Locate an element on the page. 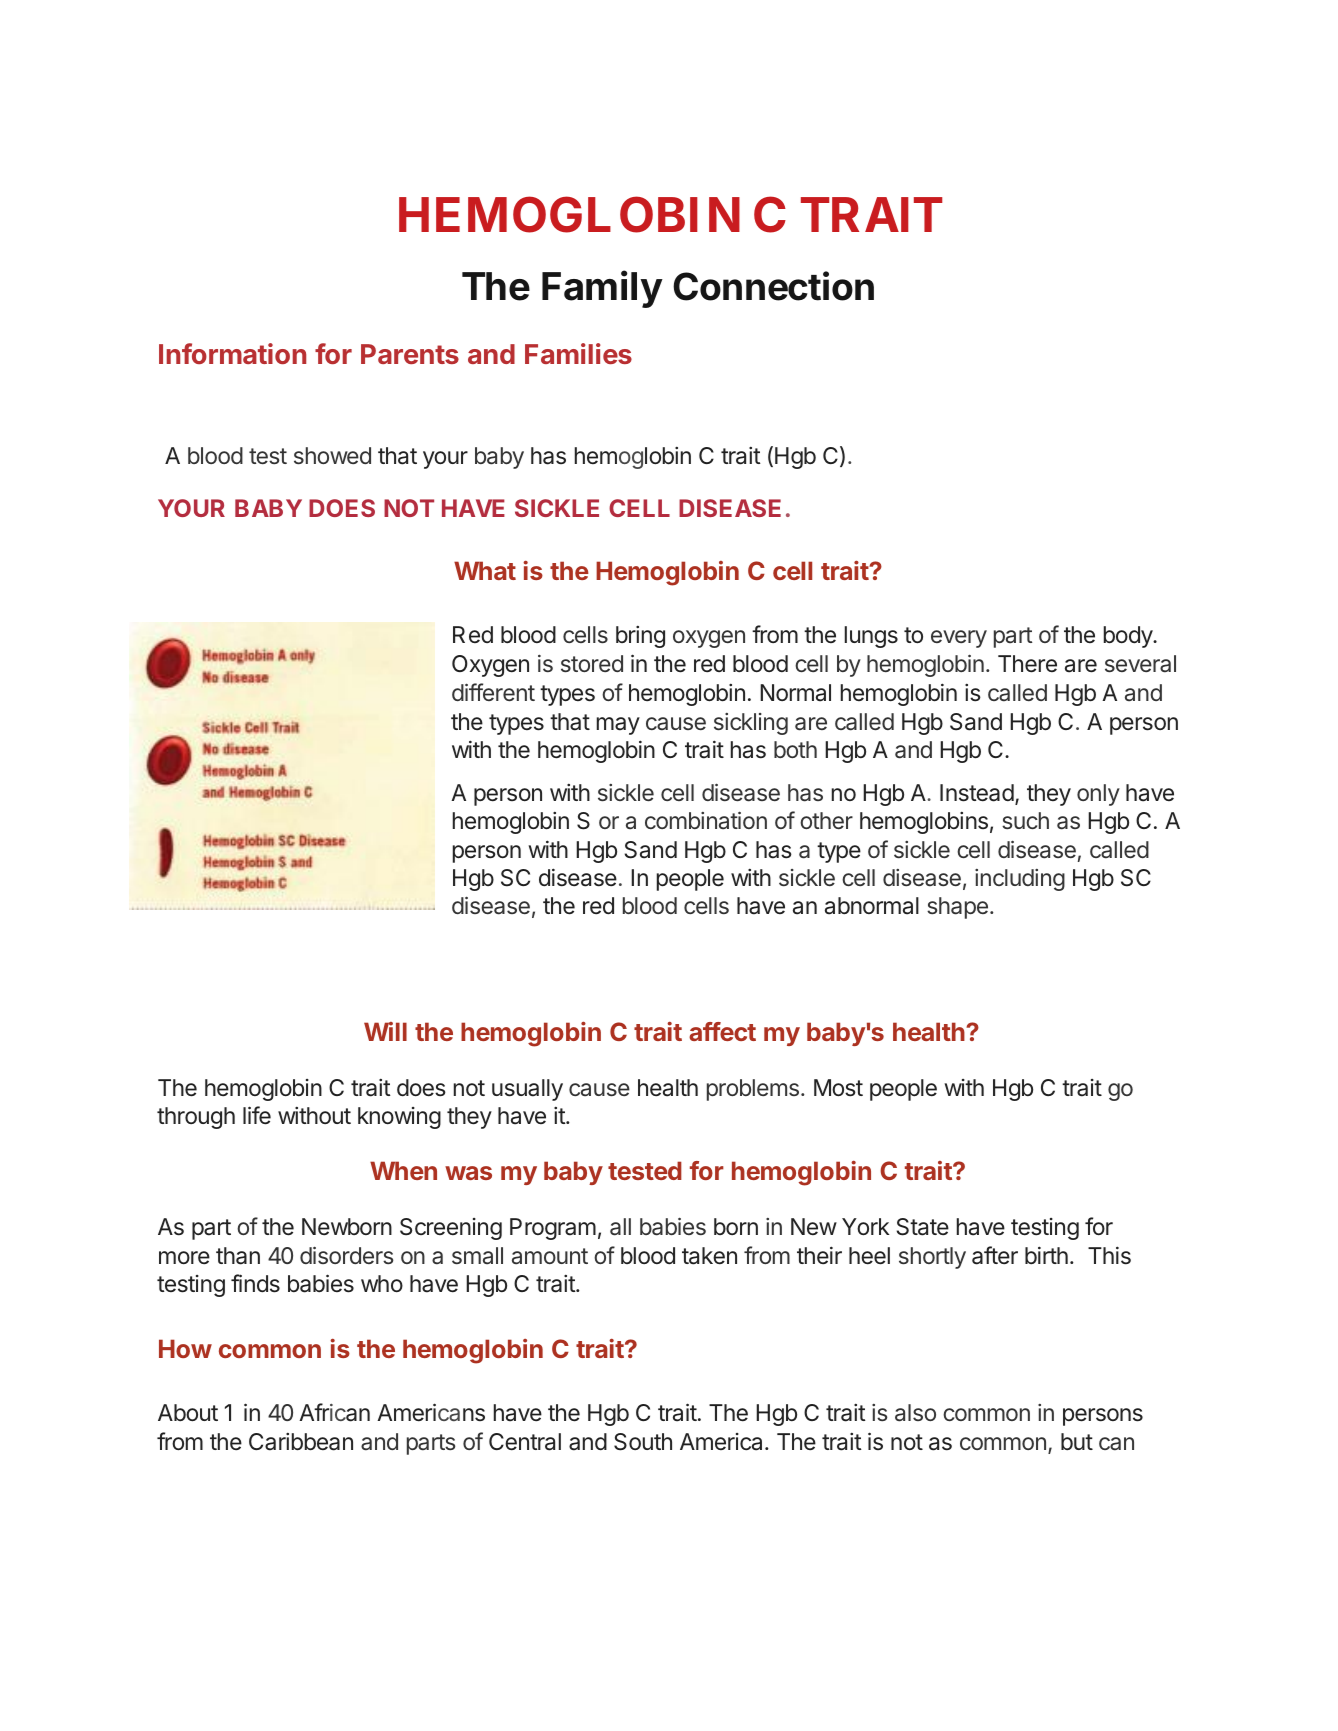 This document has height=1731, width=1338. Connection is located at coordinates (773, 286).
